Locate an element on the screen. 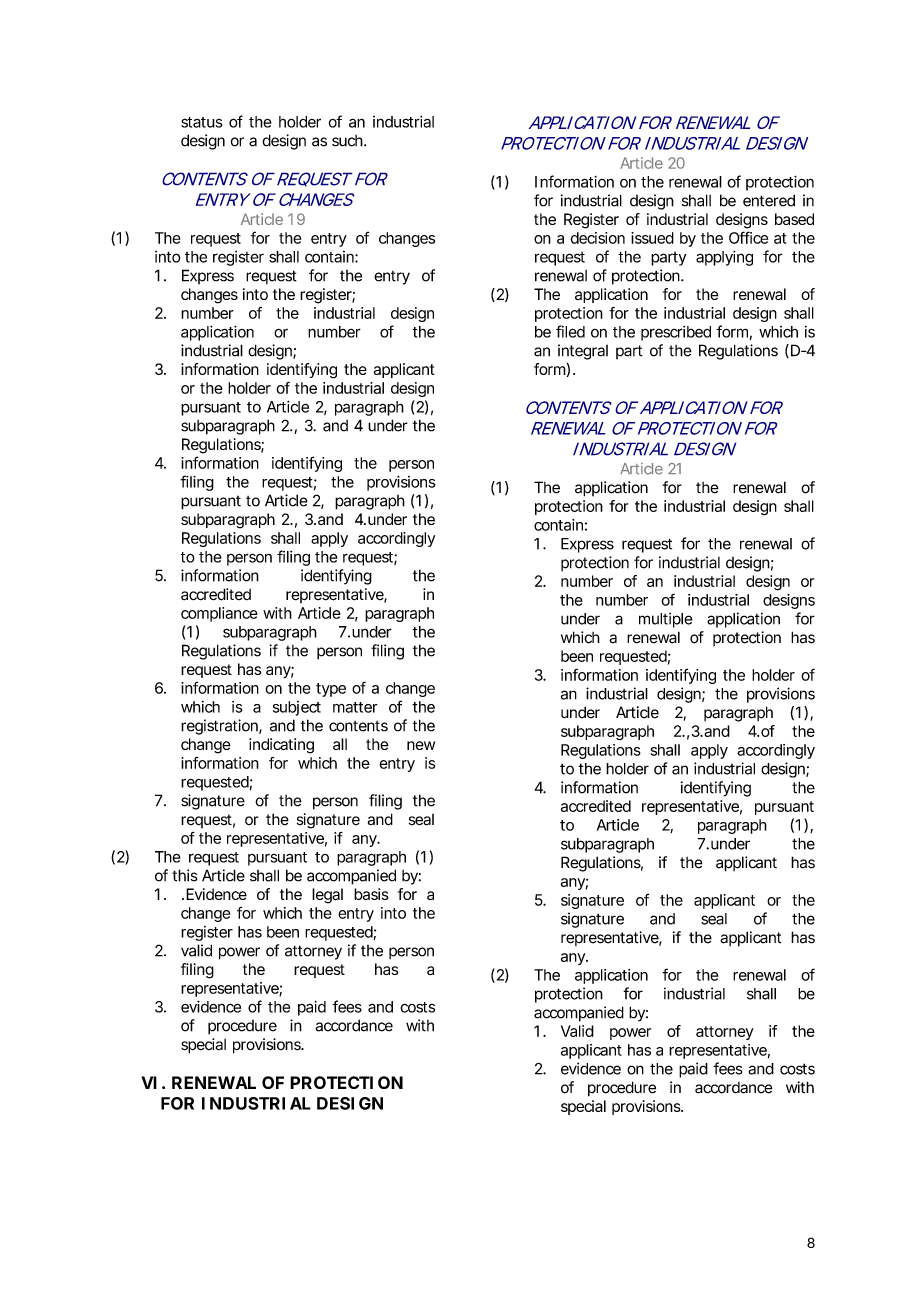  compliance is located at coordinates (219, 614).
